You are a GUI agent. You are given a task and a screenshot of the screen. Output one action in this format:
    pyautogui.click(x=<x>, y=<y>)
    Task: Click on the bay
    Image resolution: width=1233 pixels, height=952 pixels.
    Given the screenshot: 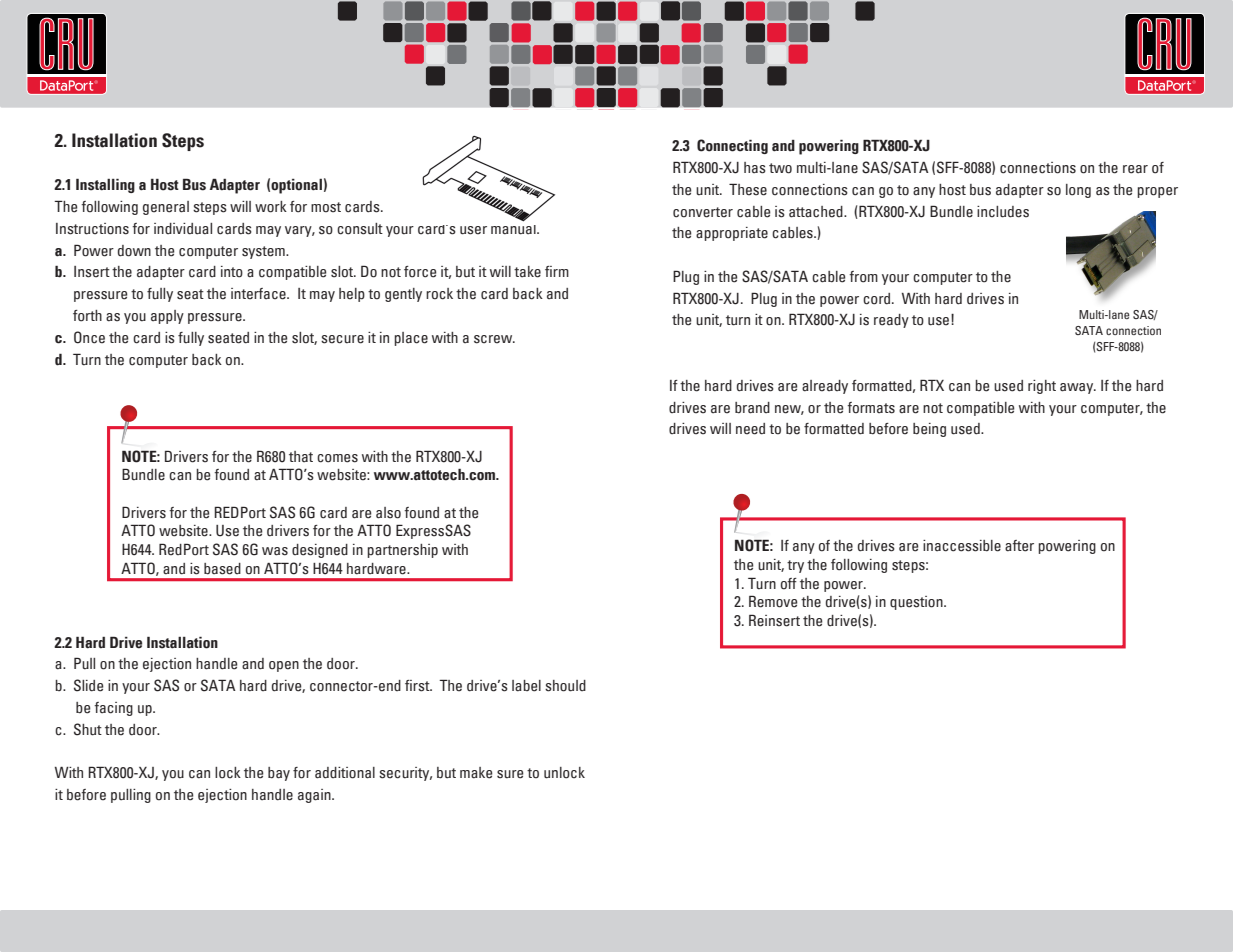 What is the action you would take?
    pyautogui.click(x=279, y=774)
